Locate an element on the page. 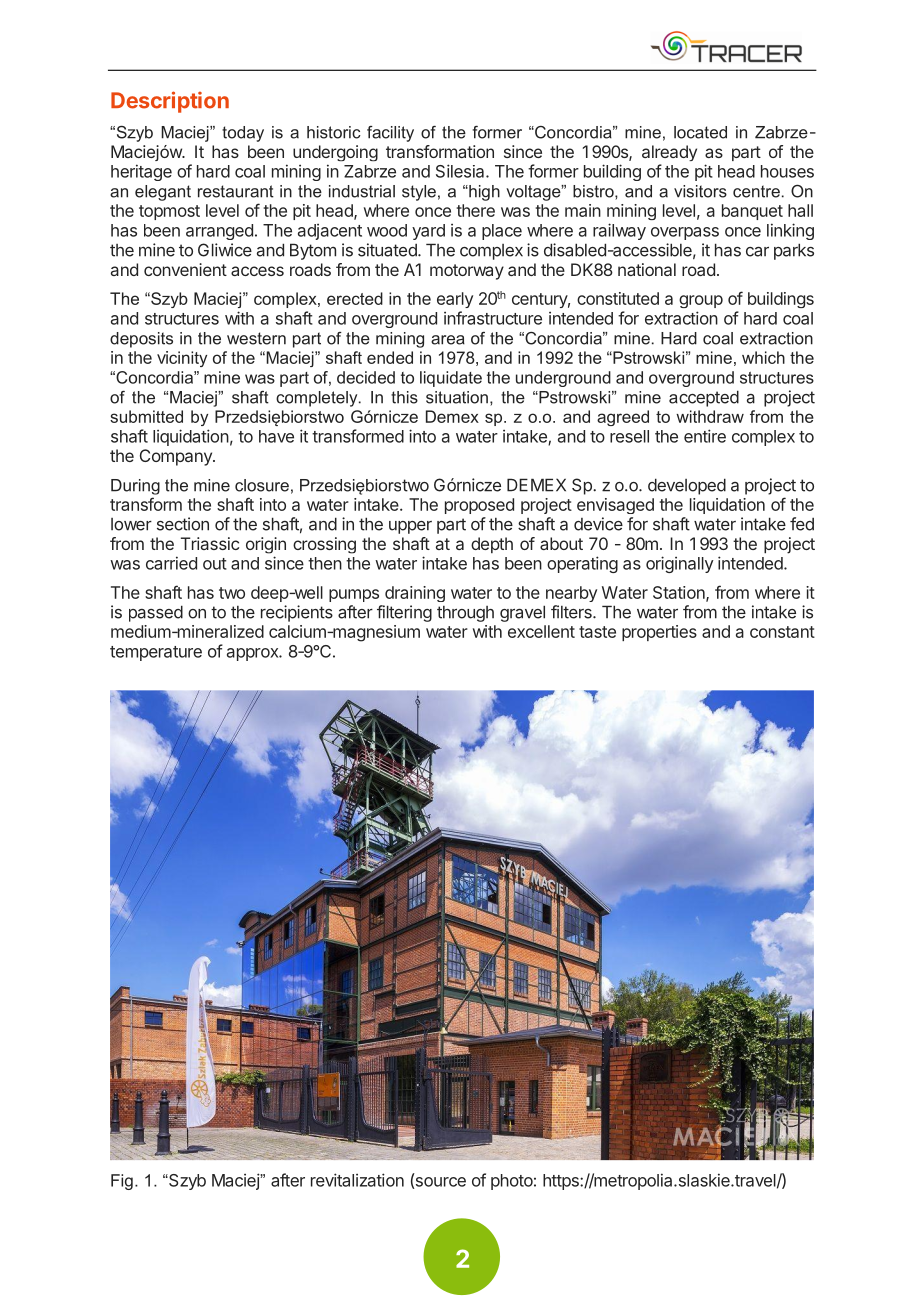  today is located at coordinates (243, 134).
